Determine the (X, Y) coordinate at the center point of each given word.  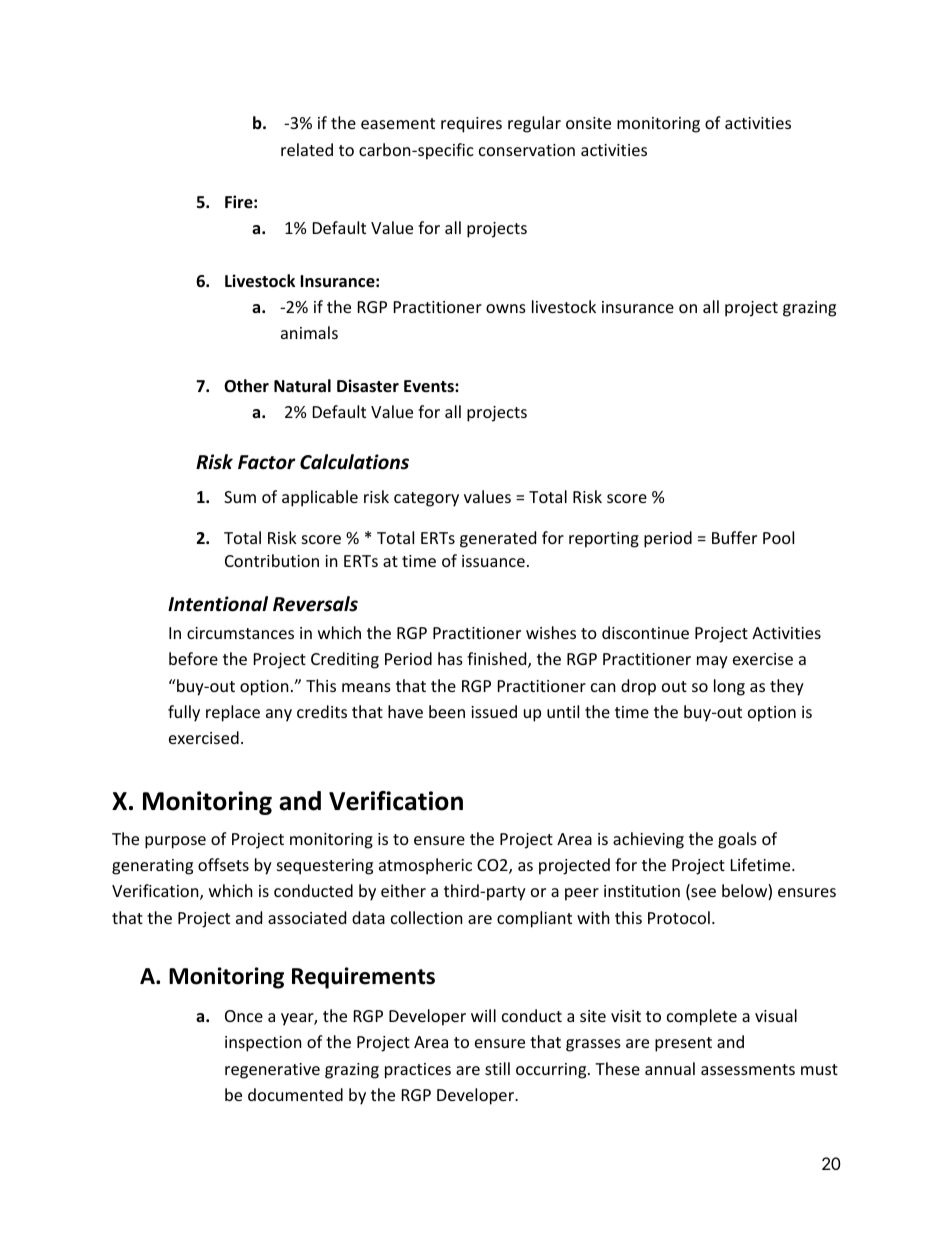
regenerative (272, 1071)
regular (534, 124)
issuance (493, 561)
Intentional (218, 604)
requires (471, 125)
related (307, 149)
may (712, 662)
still (497, 1068)
